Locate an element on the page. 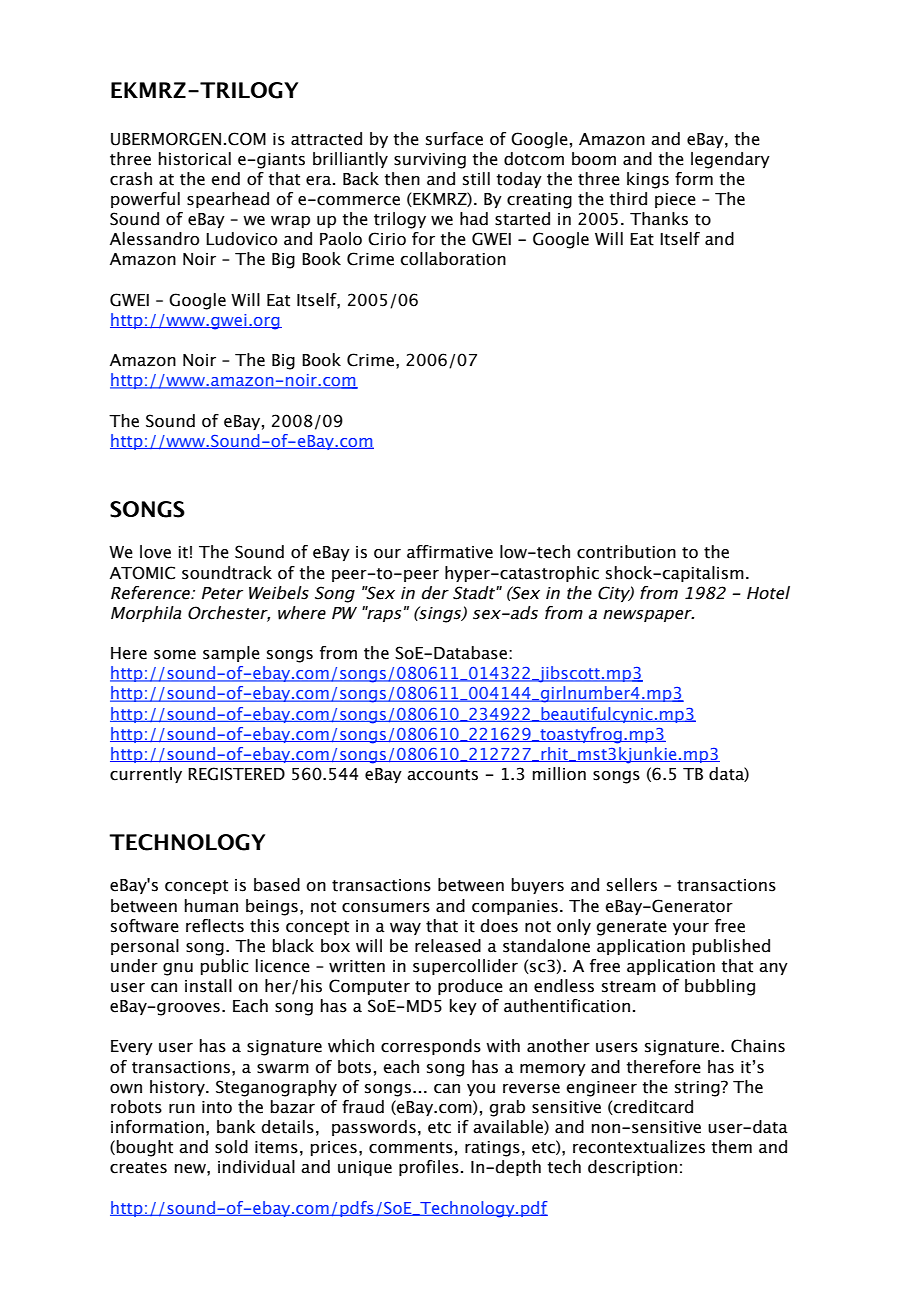  contribution is located at coordinates (626, 552).
